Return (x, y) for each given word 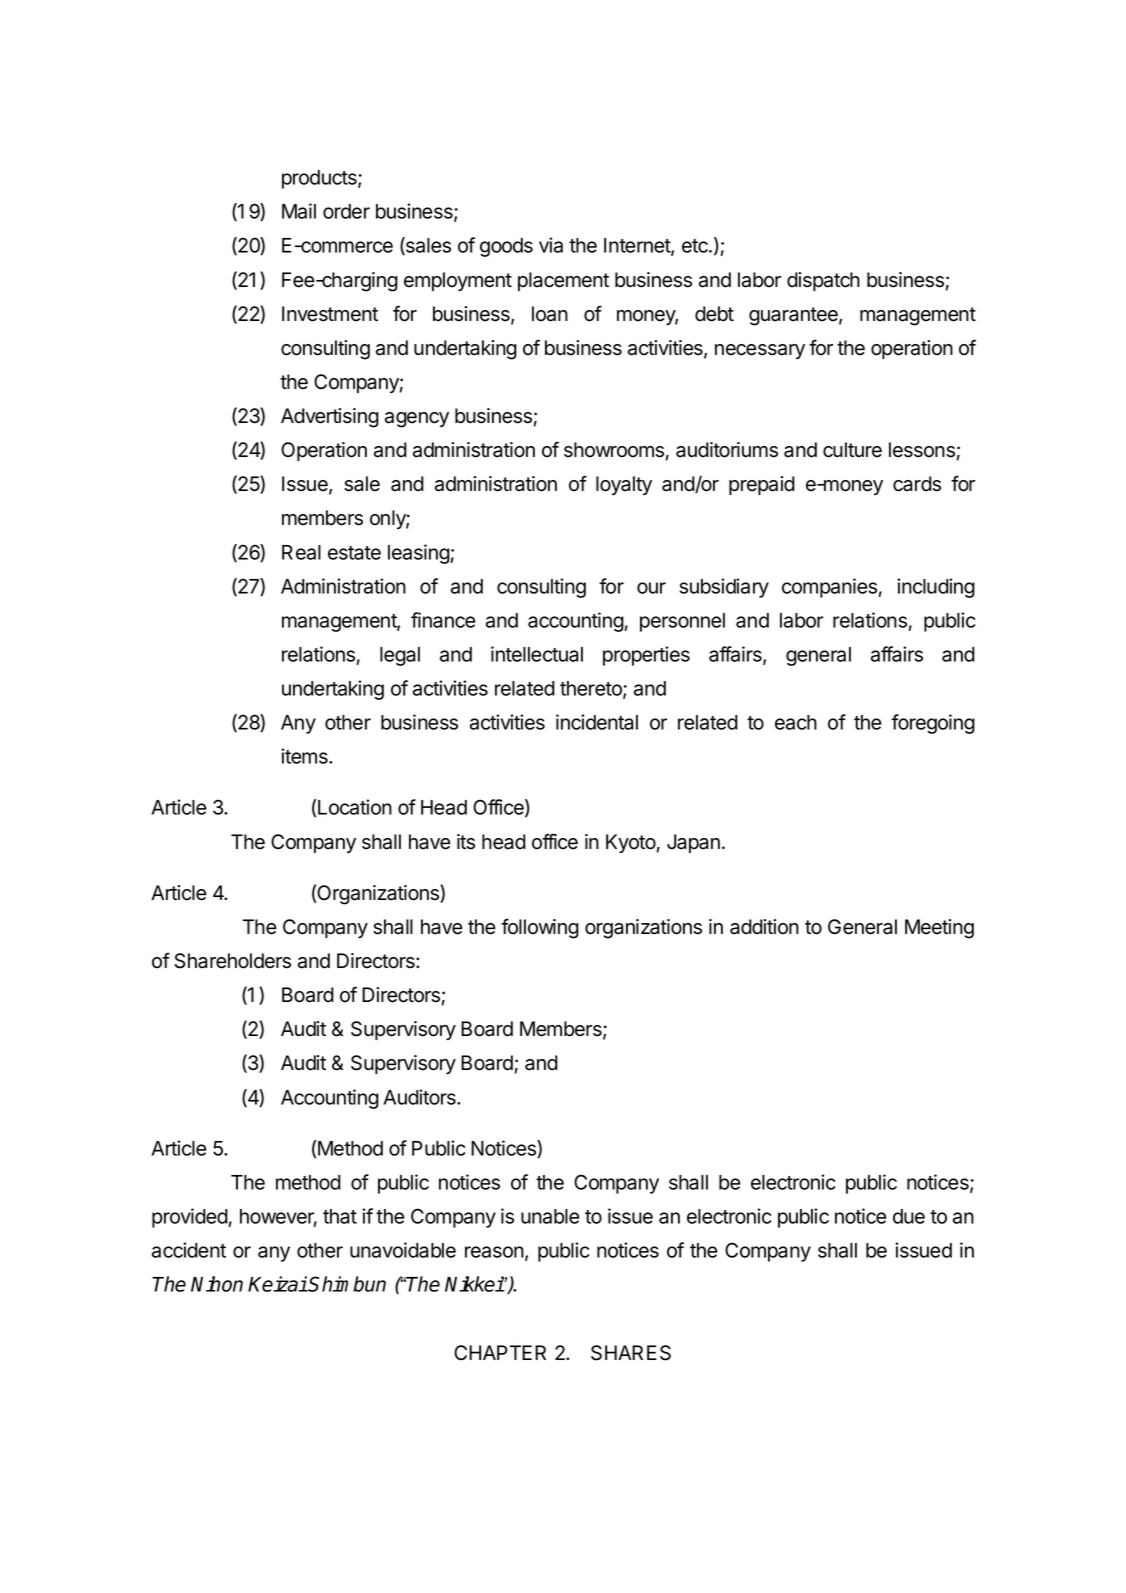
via (551, 245)
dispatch (823, 281)
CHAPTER (500, 1353)
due (909, 1216)
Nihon (217, 1284)
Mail (299, 211)
